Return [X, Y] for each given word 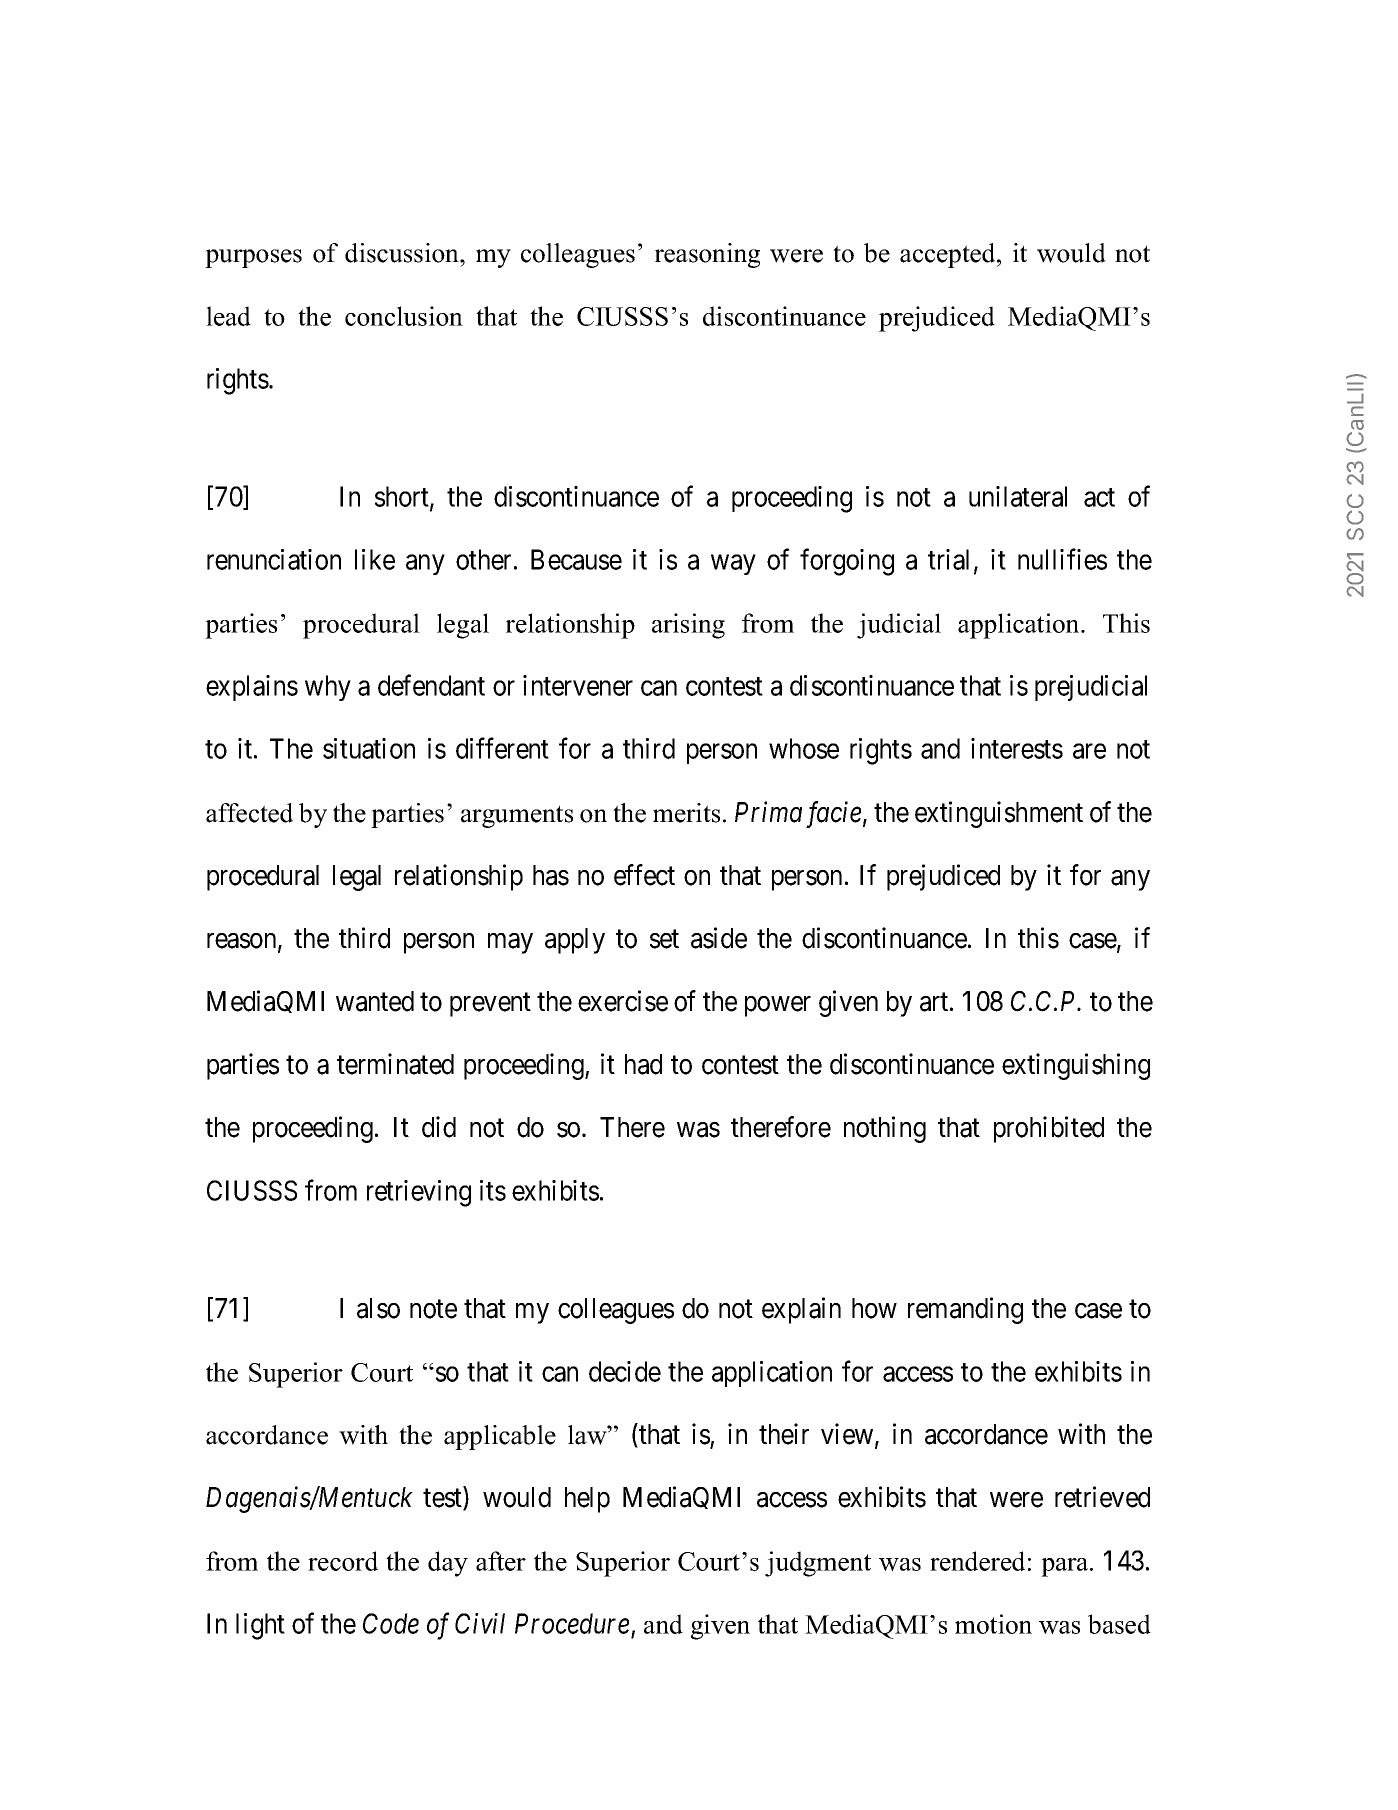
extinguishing [1076, 1066]
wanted [375, 1001]
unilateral [1018, 496]
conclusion [404, 316]
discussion [403, 253]
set [664, 939]
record [343, 1561]
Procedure [572, 1623]
